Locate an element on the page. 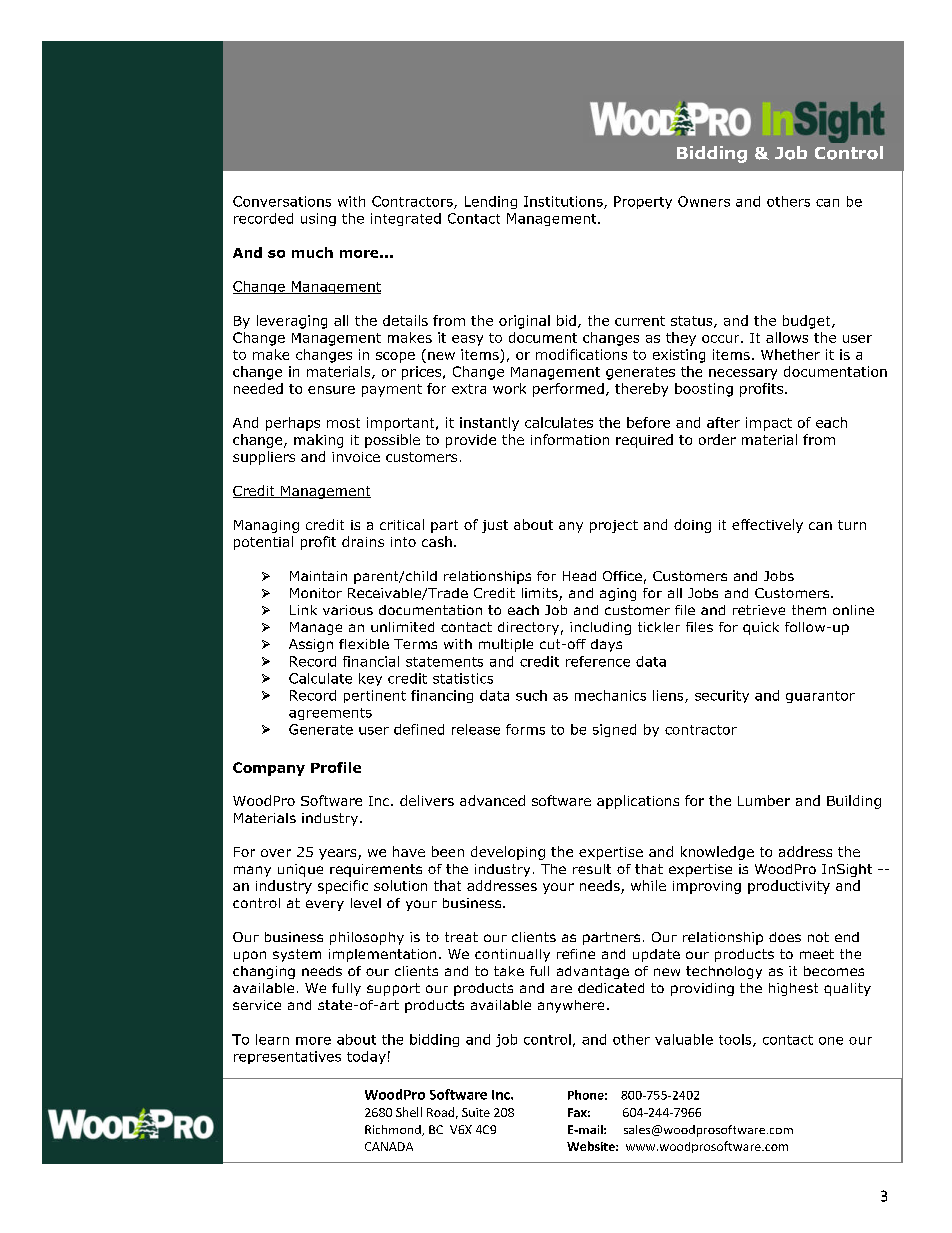 This document has height=1233, width=952. such is located at coordinates (531, 695).
